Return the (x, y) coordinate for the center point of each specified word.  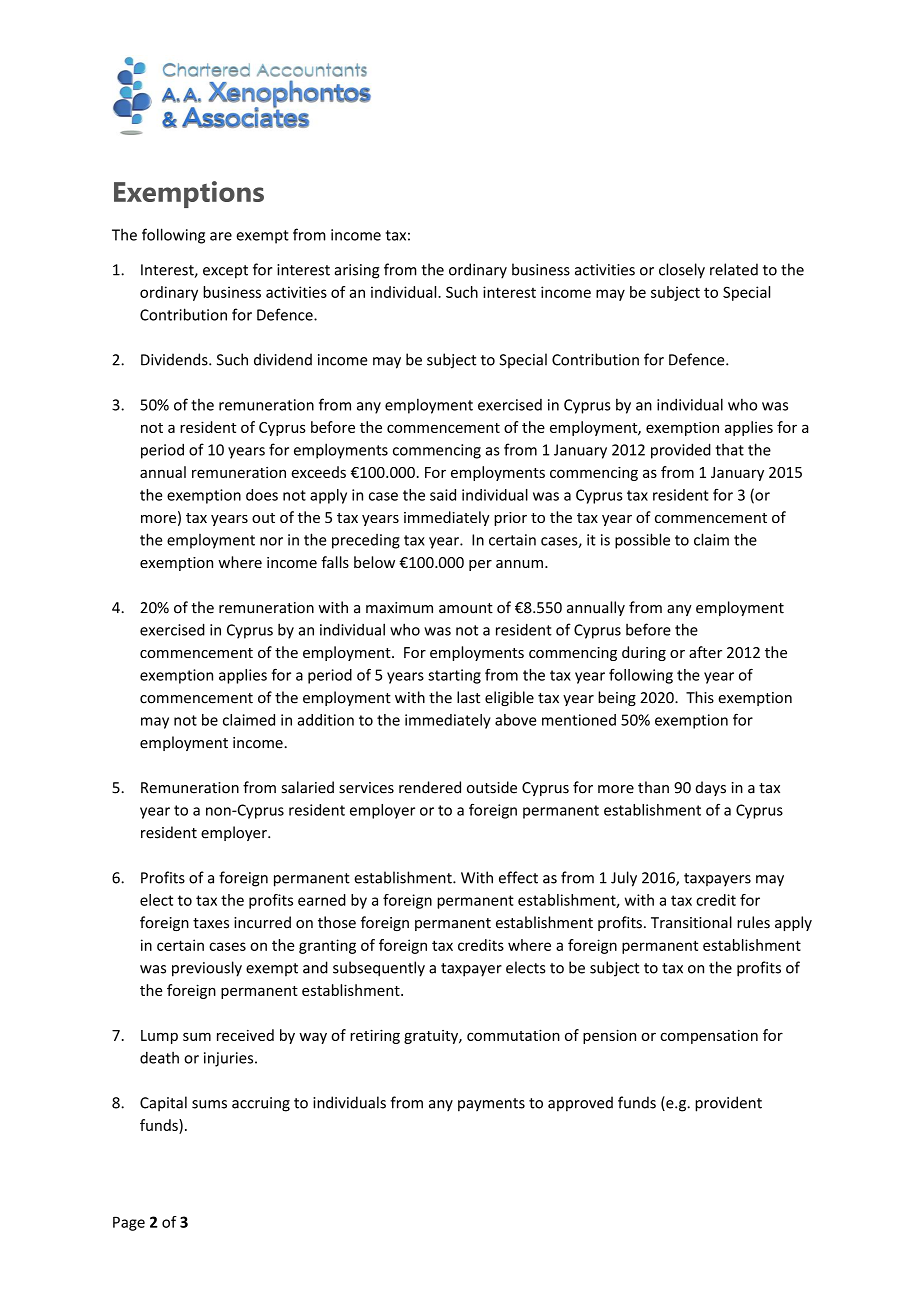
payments (491, 1105)
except (225, 272)
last (468, 697)
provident (728, 1104)
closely (682, 271)
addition (325, 720)
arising (357, 271)
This (700, 697)
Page (129, 1223)
